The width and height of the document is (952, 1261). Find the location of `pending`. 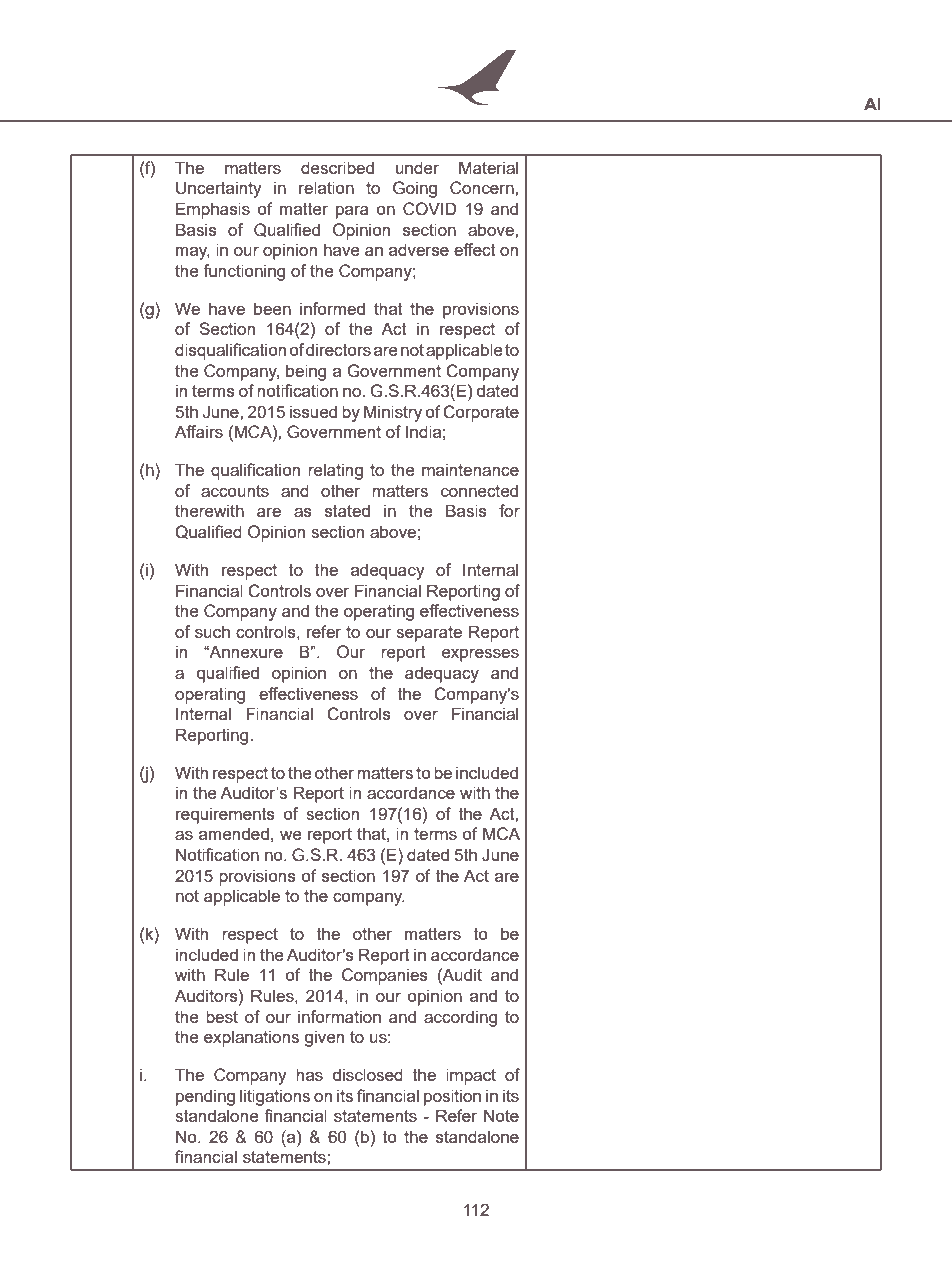

pending is located at coordinates (205, 1097).
